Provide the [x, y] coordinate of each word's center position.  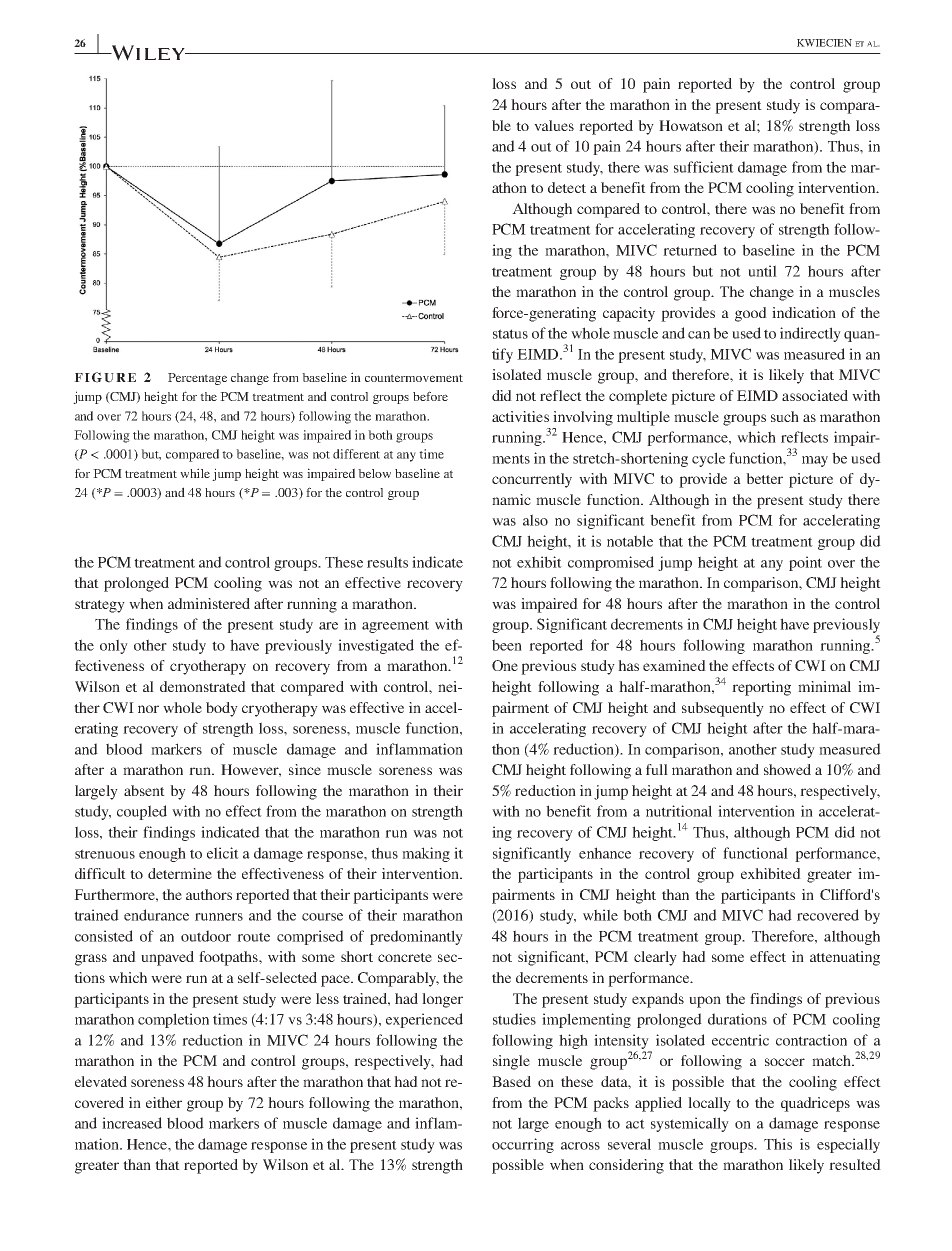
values [554, 125]
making [426, 854]
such [785, 416]
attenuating [845, 958]
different [356, 454]
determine [180, 873]
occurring [523, 1145]
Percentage [197, 379]
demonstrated [203, 686]
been [507, 645]
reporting [761, 688]
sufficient [704, 167]
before [430, 396]
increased [132, 1123]
